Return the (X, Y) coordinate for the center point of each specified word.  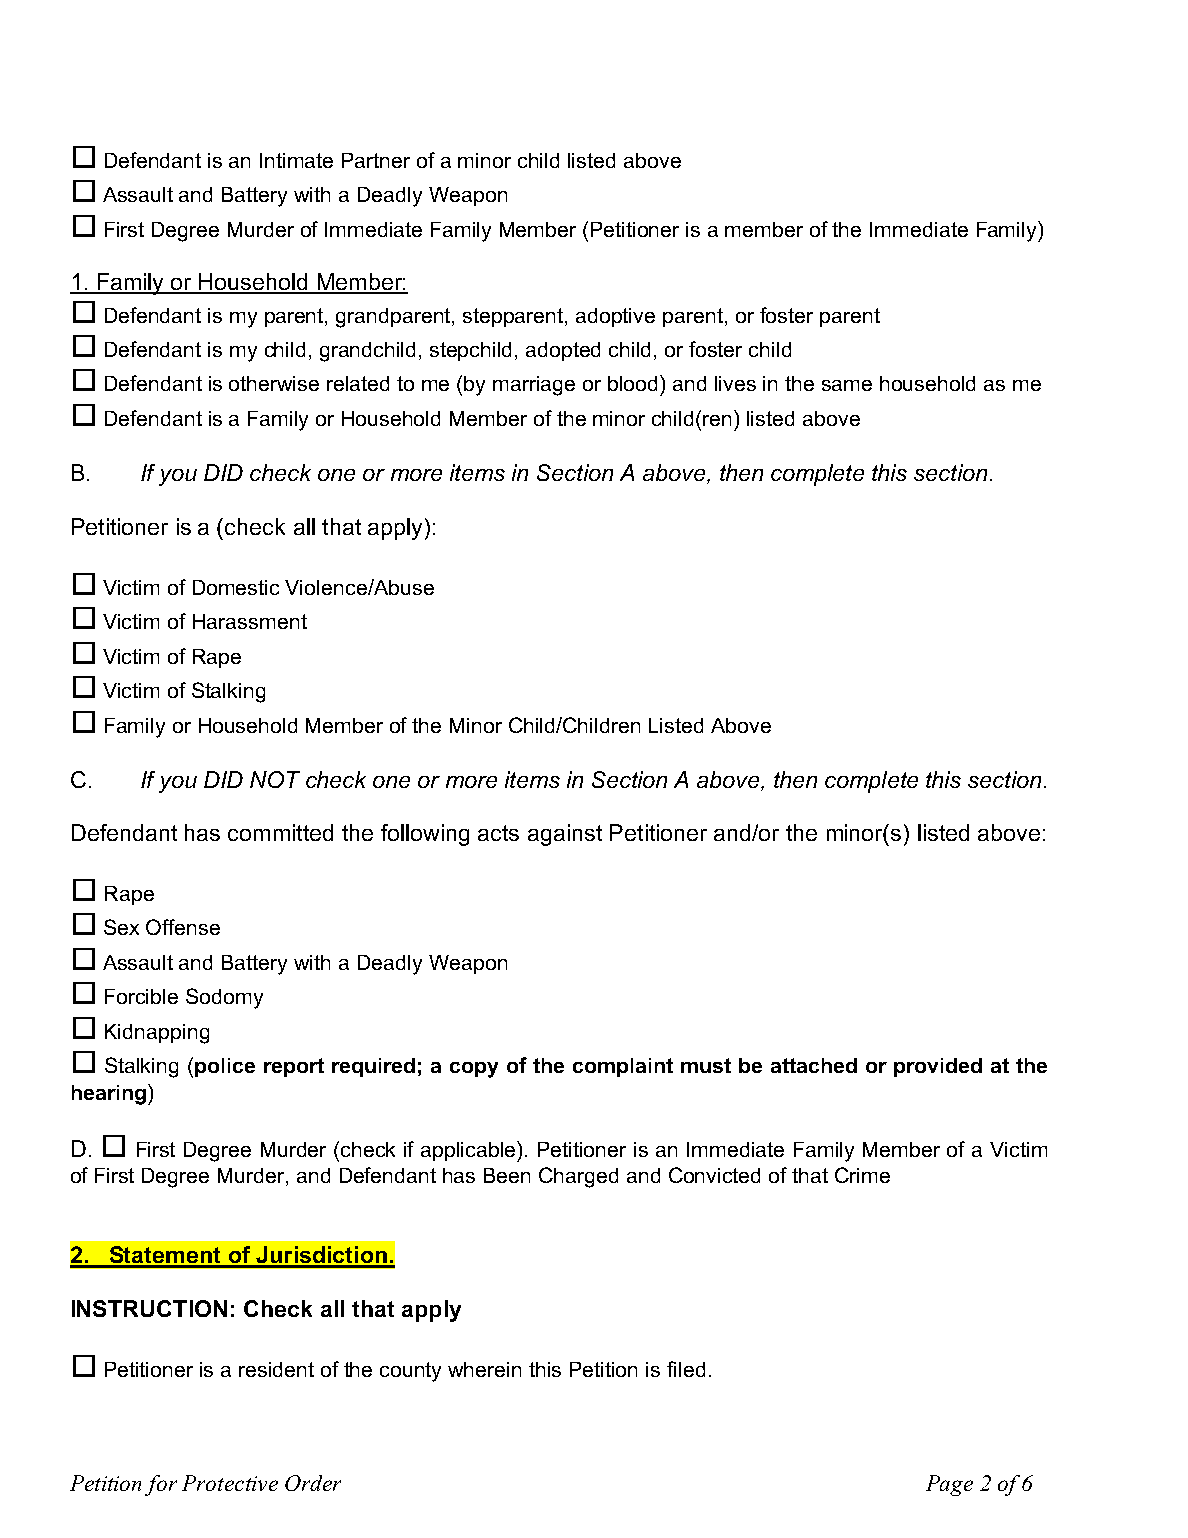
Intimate (296, 160)
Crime (862, 1175)
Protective (230, 1483)
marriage (534, 386)
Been (507, 1175)
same (847, 385)
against (565, 835)
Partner (376, 160)
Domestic (236, 587)
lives (735, 383)
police (225, 1067)
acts (498, 833)
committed (280, 832)
